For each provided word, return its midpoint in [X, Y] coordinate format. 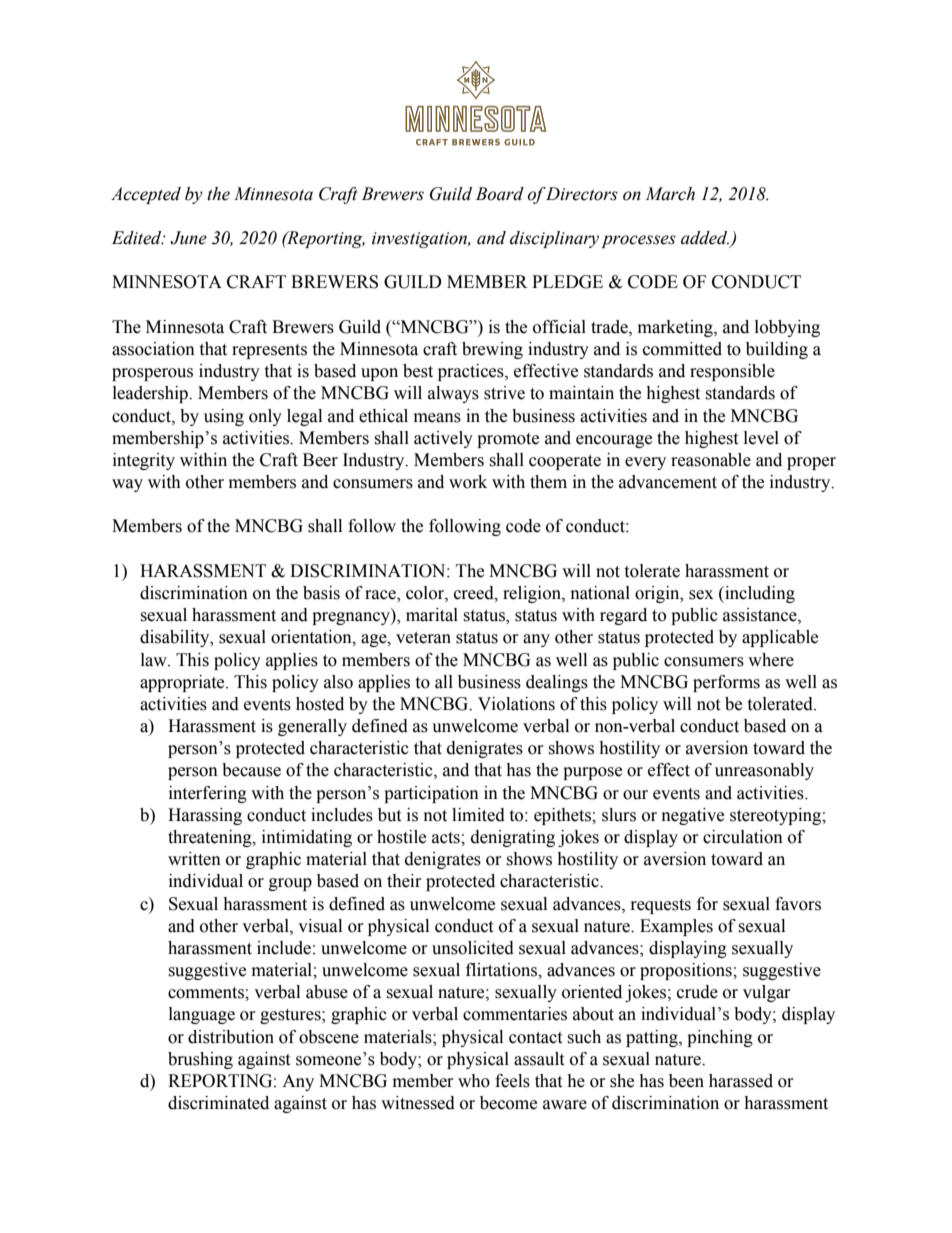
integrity [144, 461]
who [474, 1081]
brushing [200, 1060]
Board [500, 194]
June [188, 238]
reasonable [711, 460]
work [468, 482]
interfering [208, 794]
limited [478, 815]
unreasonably [764, 771]
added [705, 238]
